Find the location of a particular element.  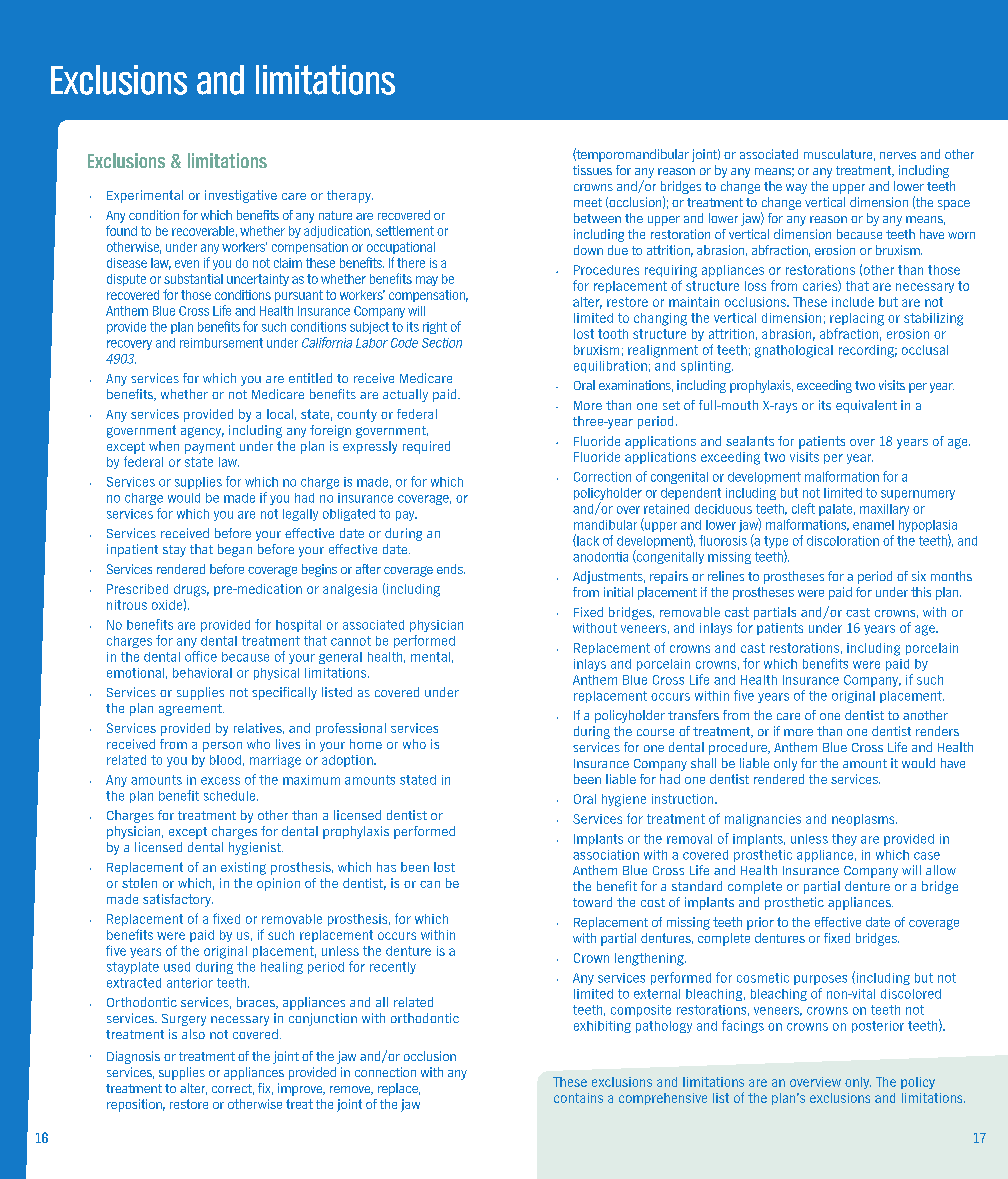

contains is located at coordinates (578, 1098).
